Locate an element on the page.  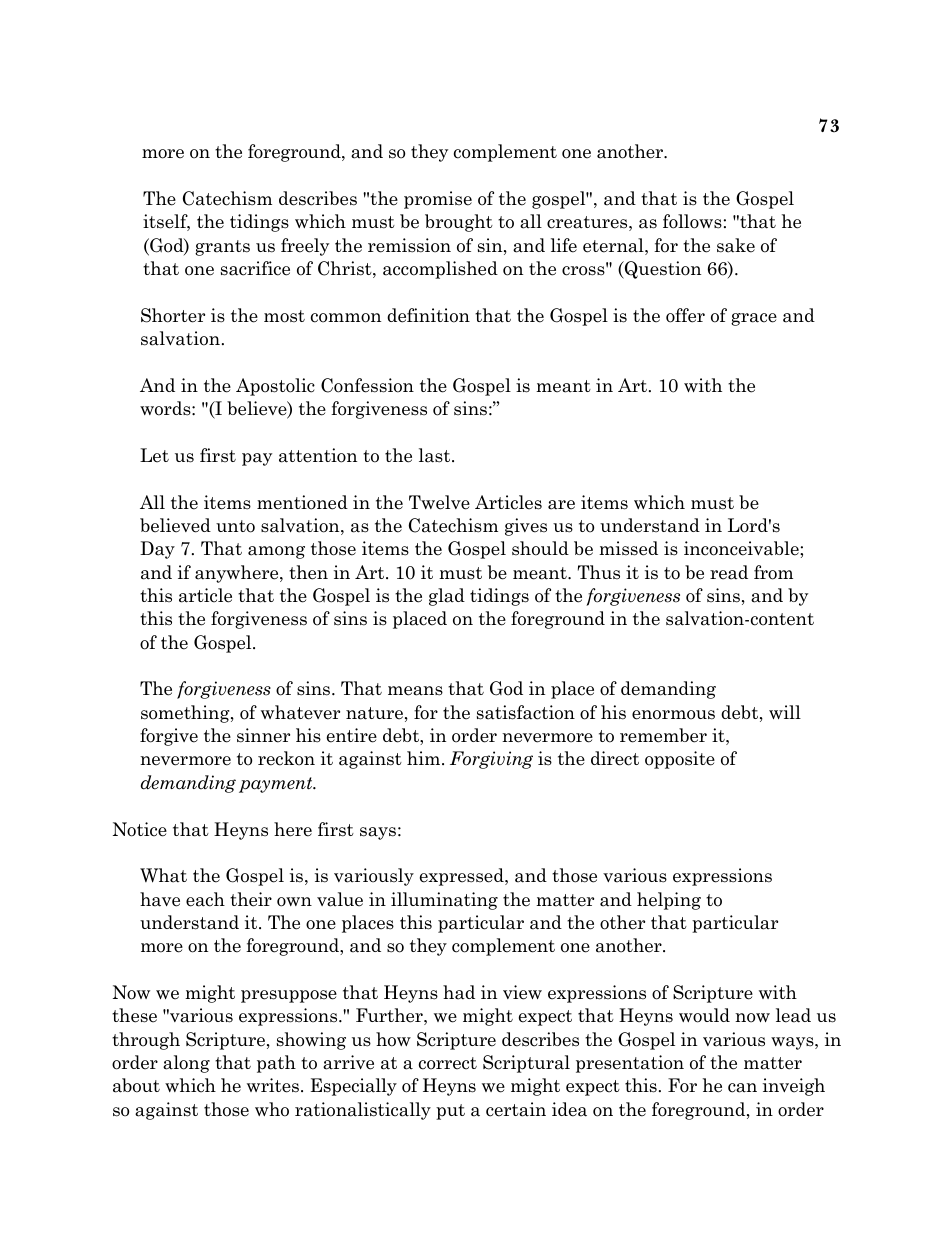
follows is located at coordinates (692, 221).
